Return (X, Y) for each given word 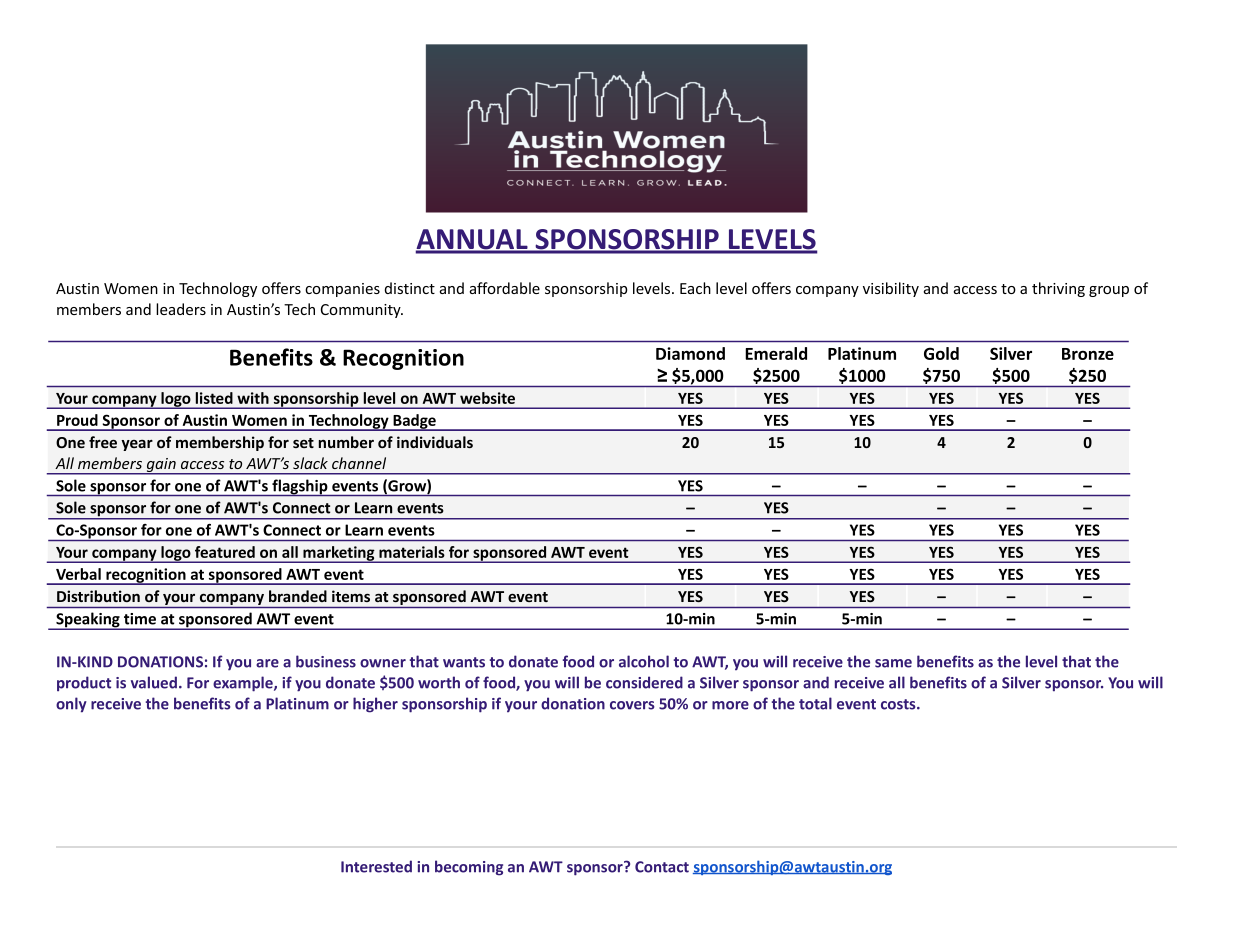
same (893, 663)
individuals (435, 442)
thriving (1058, 289)
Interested (376, 866)
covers (632, 705)
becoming (469, 868)
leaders (181, 309)
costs (899, 704)
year (137, 445)
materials (411, 552)
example (244, 684)
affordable (505, 288)
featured (225, 552)
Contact (662, 867)
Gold (941, 353)
